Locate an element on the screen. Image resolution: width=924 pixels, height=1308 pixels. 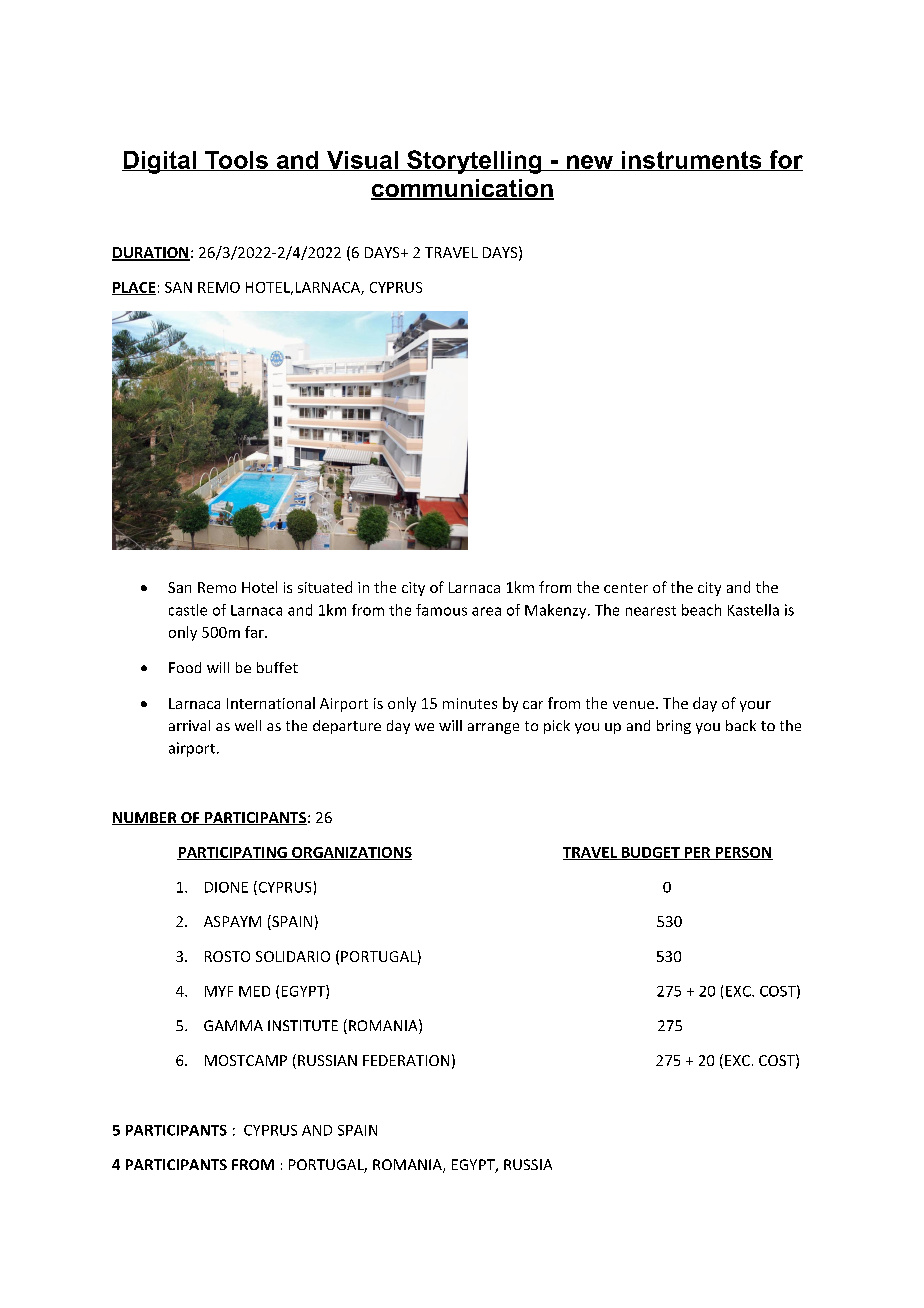
bring is located at coordinates (674, 727).
